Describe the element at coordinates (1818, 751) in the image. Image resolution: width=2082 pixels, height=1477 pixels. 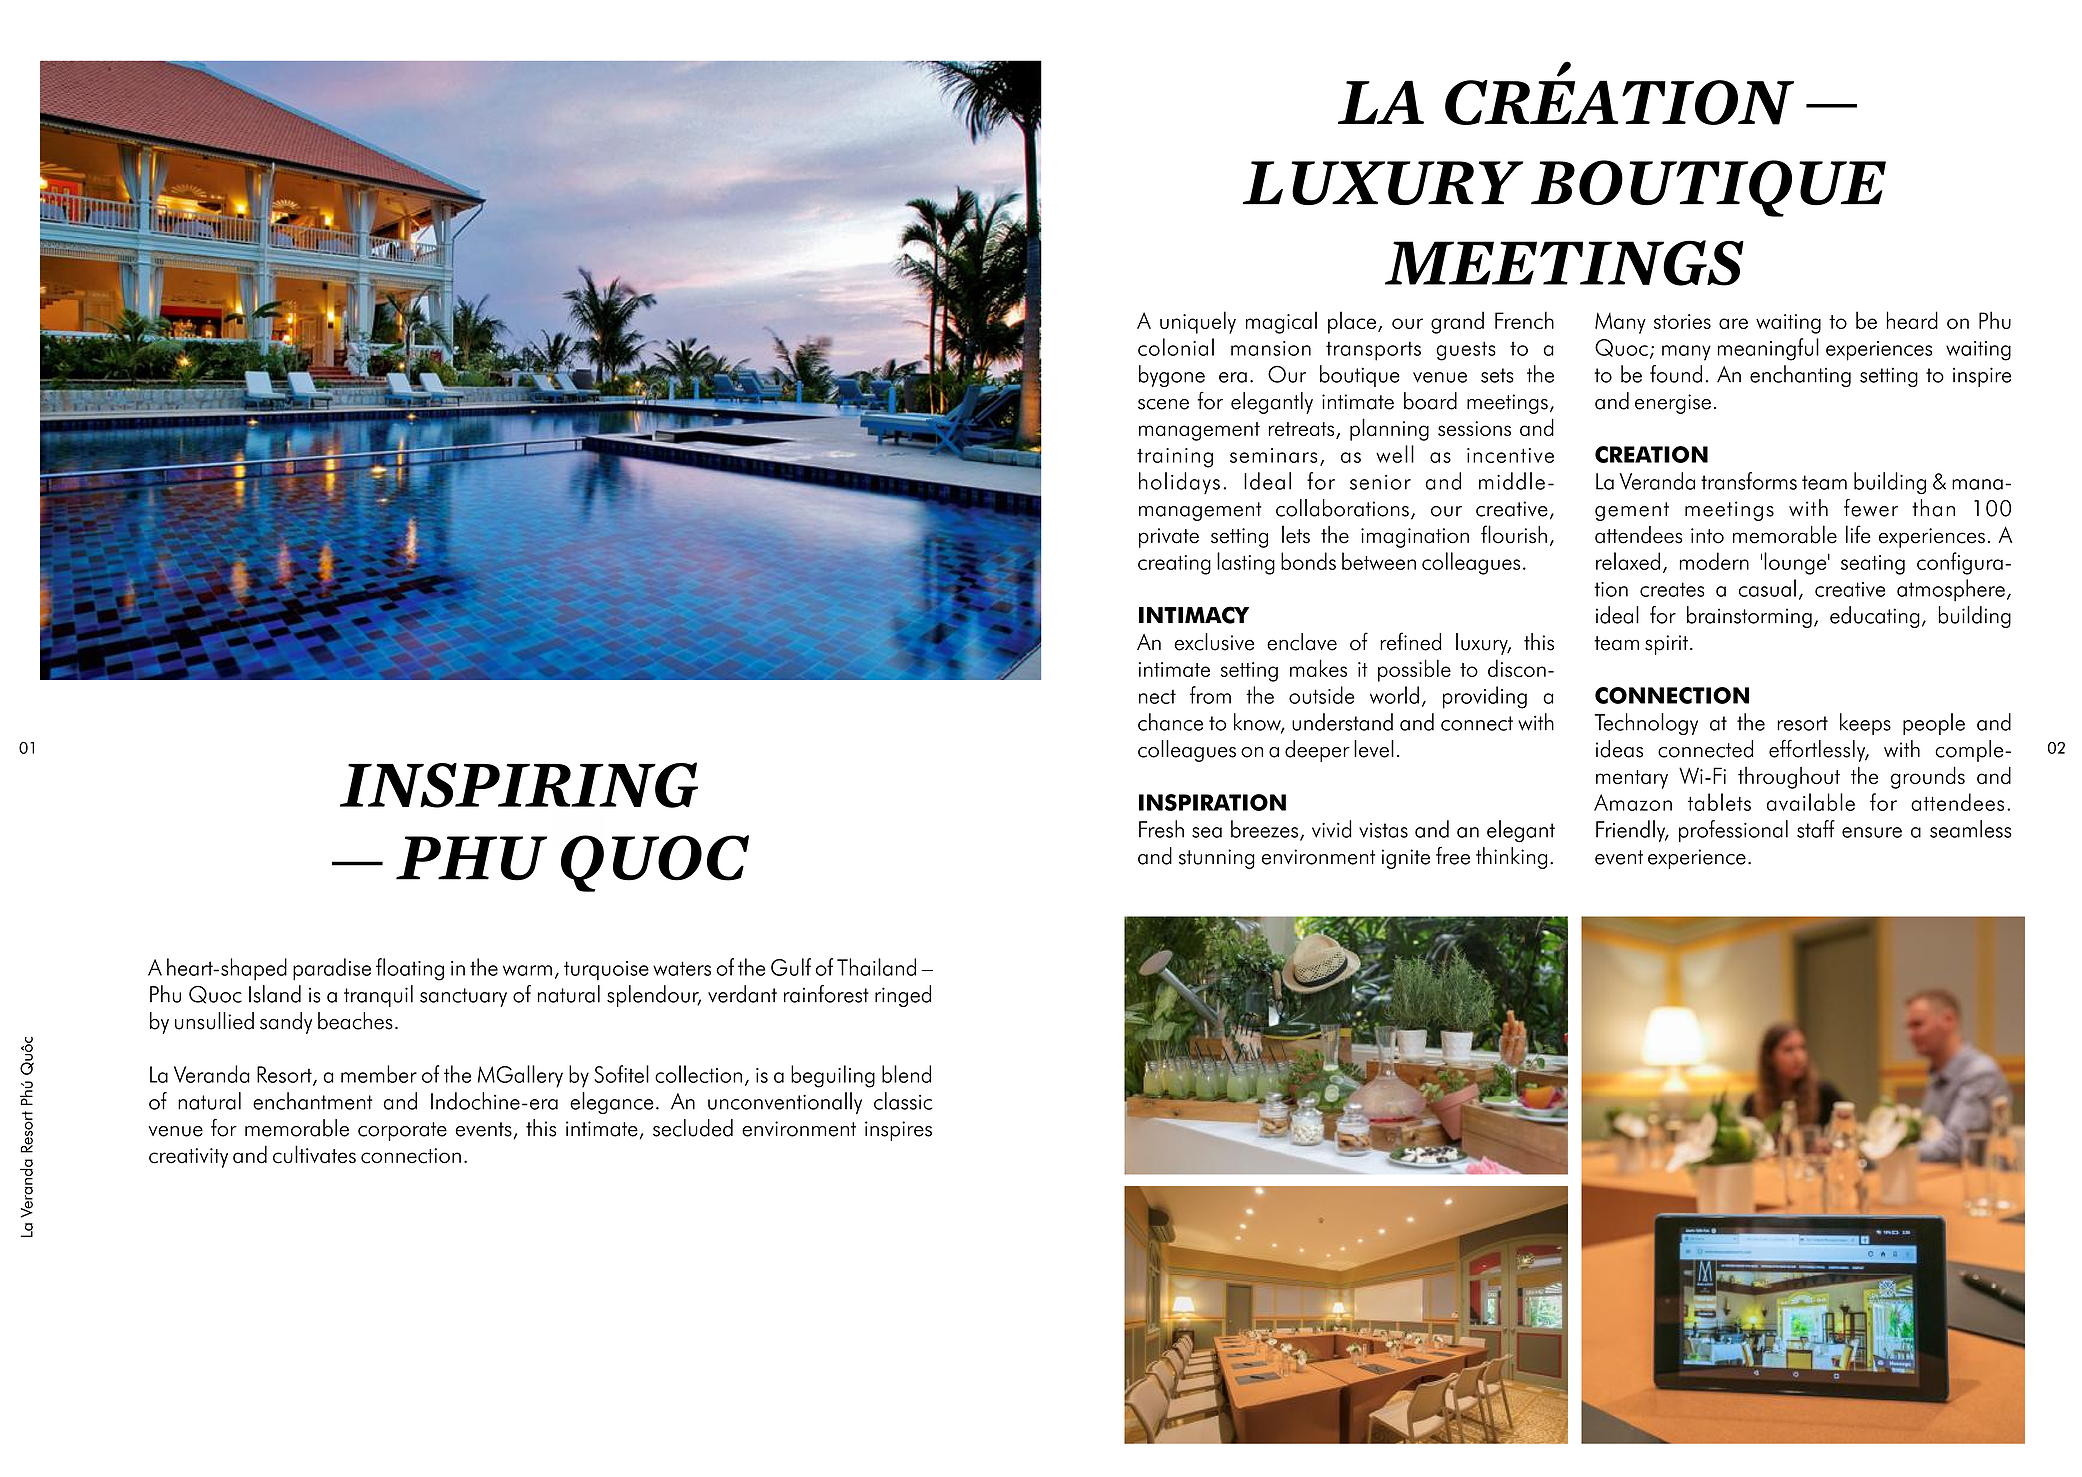
I see `effortlessly` at that location.
